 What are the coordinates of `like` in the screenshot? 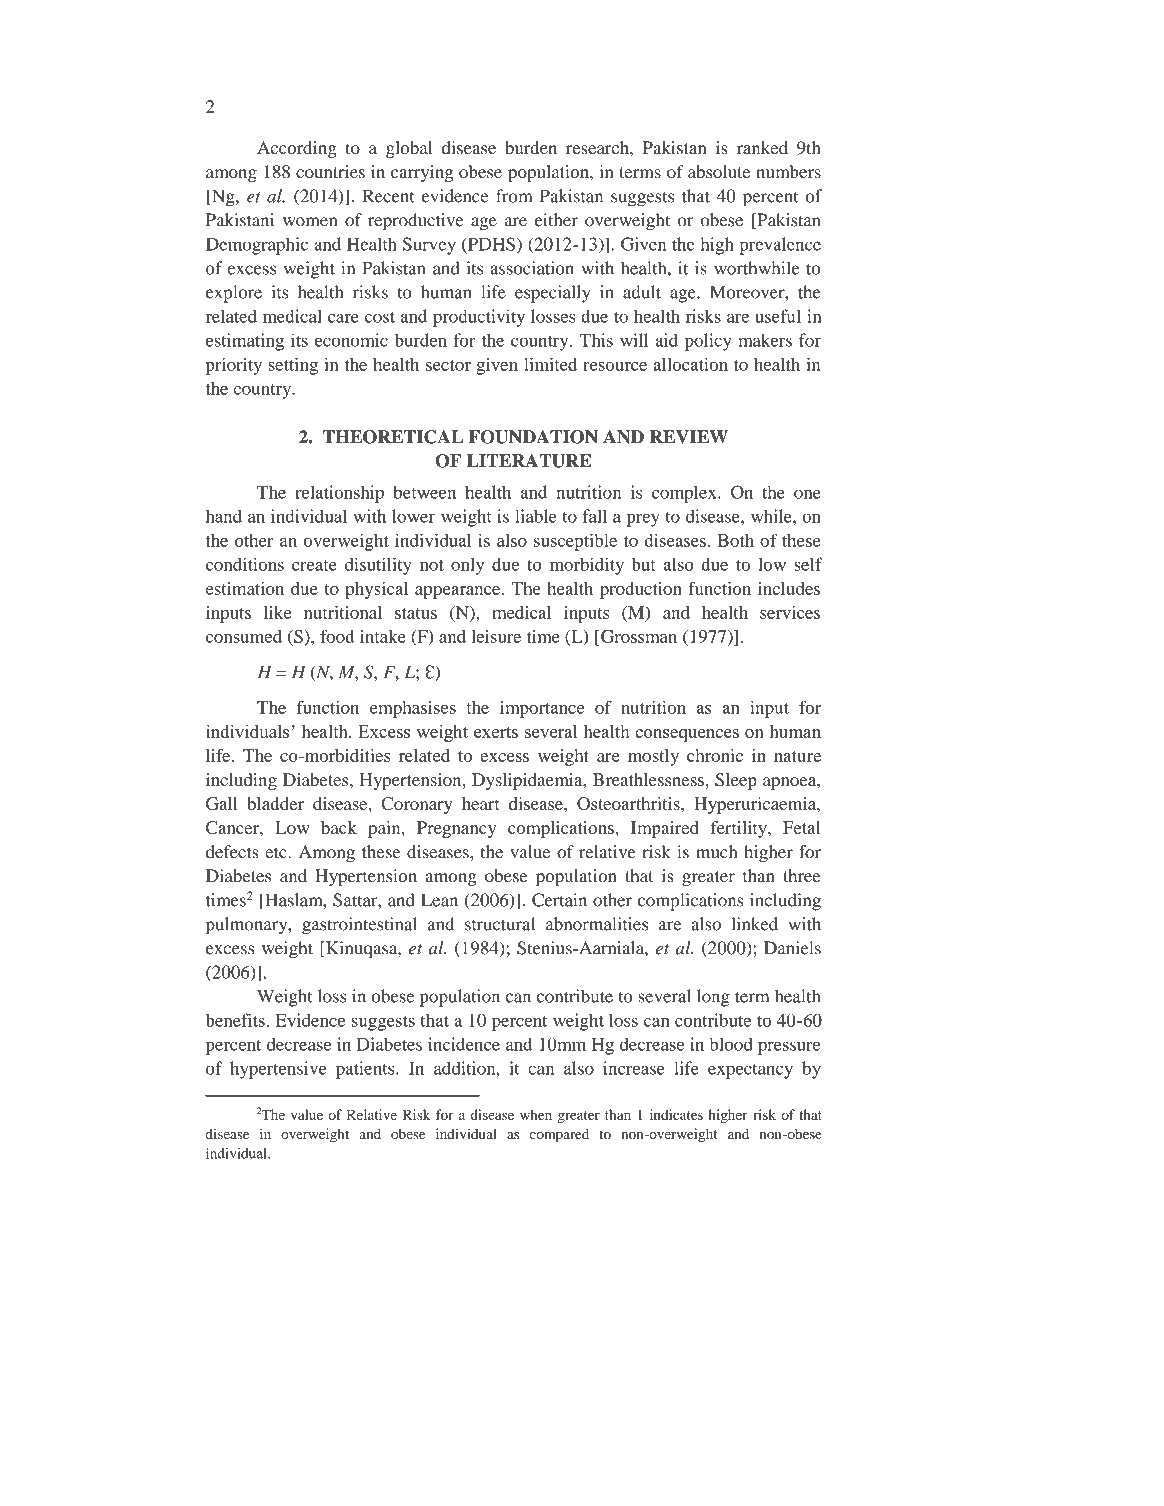 It's located at (277, 612).
